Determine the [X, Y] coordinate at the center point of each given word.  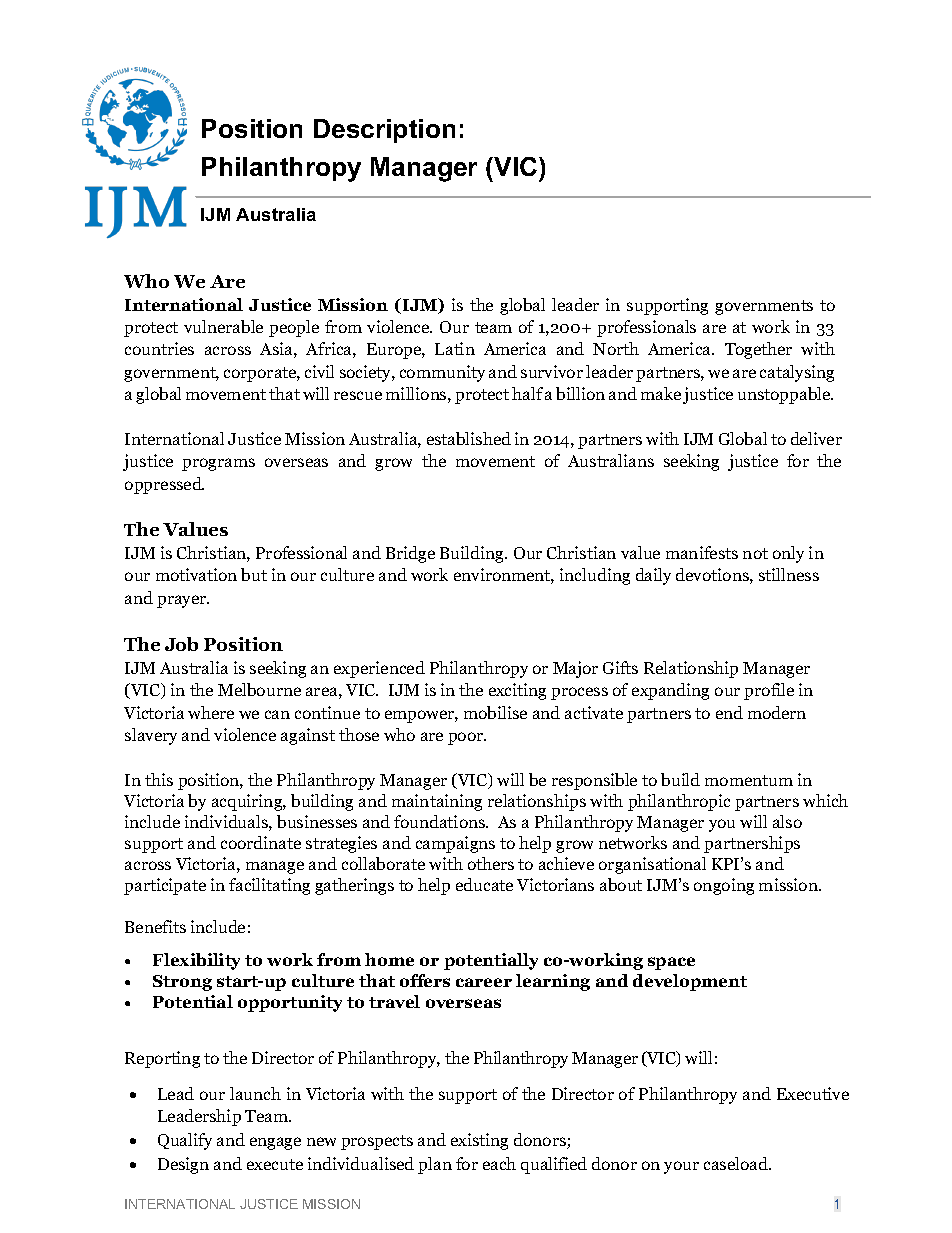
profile [769, 691]
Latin [455, 348]
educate [484, 884]
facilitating [269, 886]
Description [384, 131]
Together [758, 350]
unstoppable [785, 395]
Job [181, 644]
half [527, 393]
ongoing [724, 886]
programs [218, 464]
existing [479, 1141]
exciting [517, 691]
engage [275, 1143]
